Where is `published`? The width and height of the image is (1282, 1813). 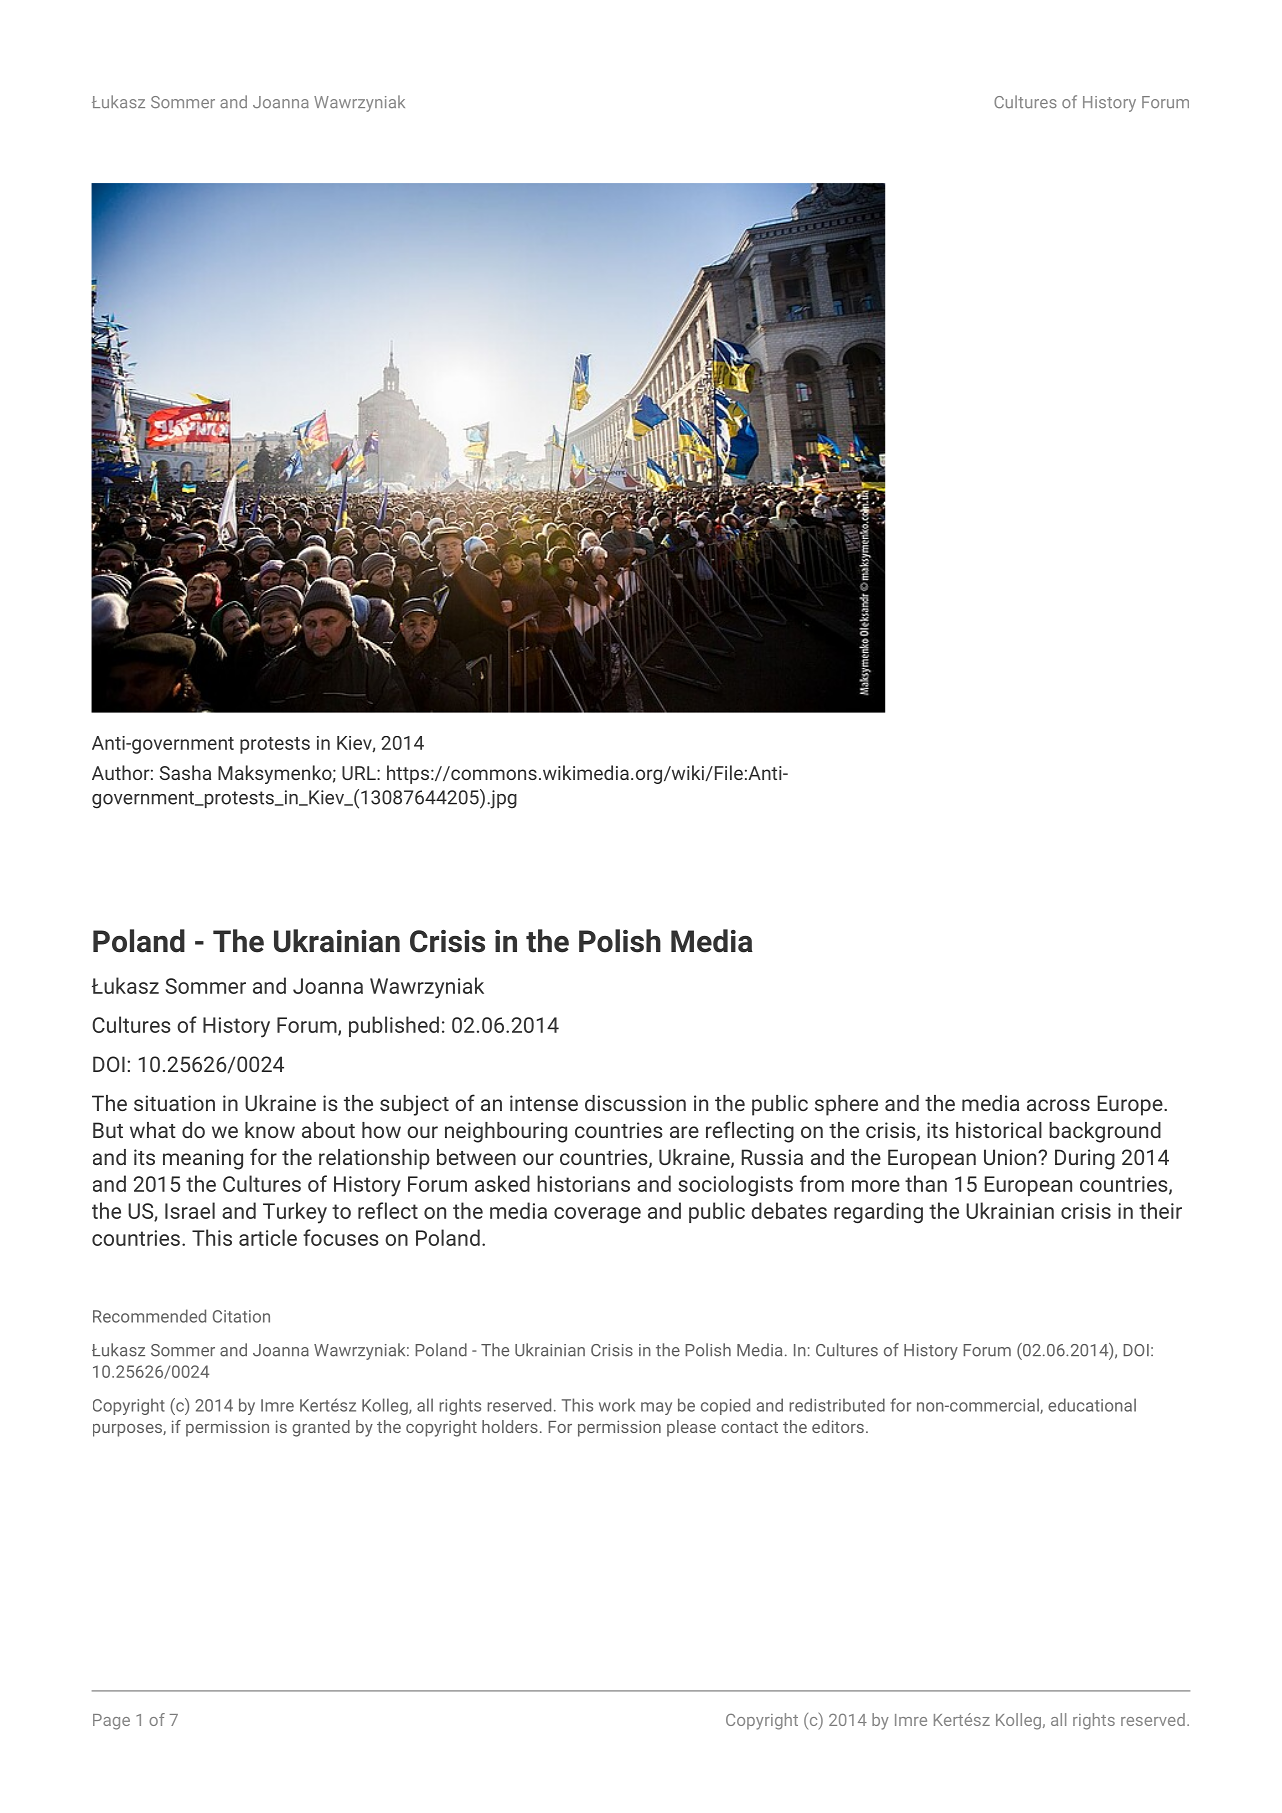 published is located at coordinates (394, 1026).
